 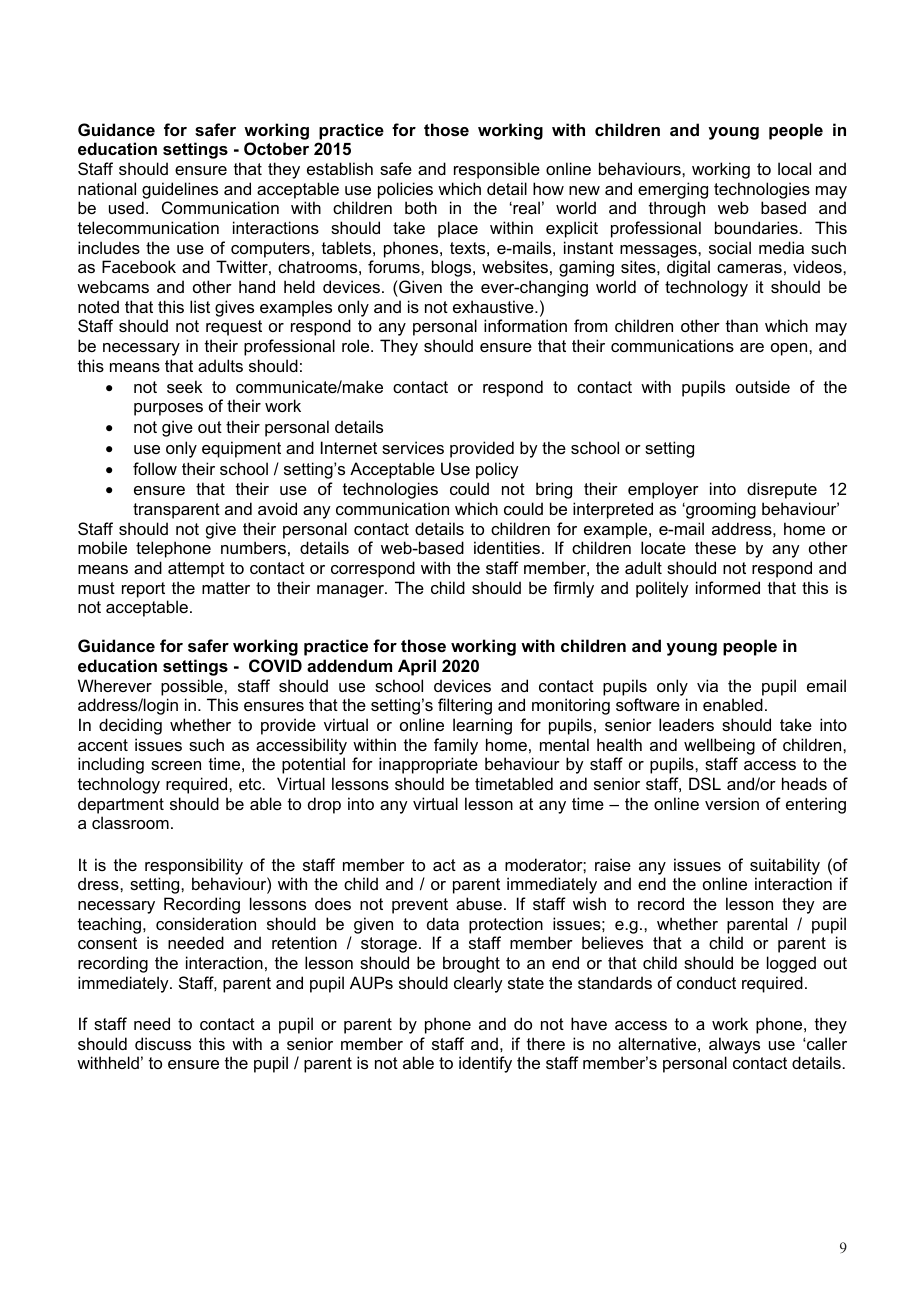 I want to click on informed, so click(x=728, y=587).
